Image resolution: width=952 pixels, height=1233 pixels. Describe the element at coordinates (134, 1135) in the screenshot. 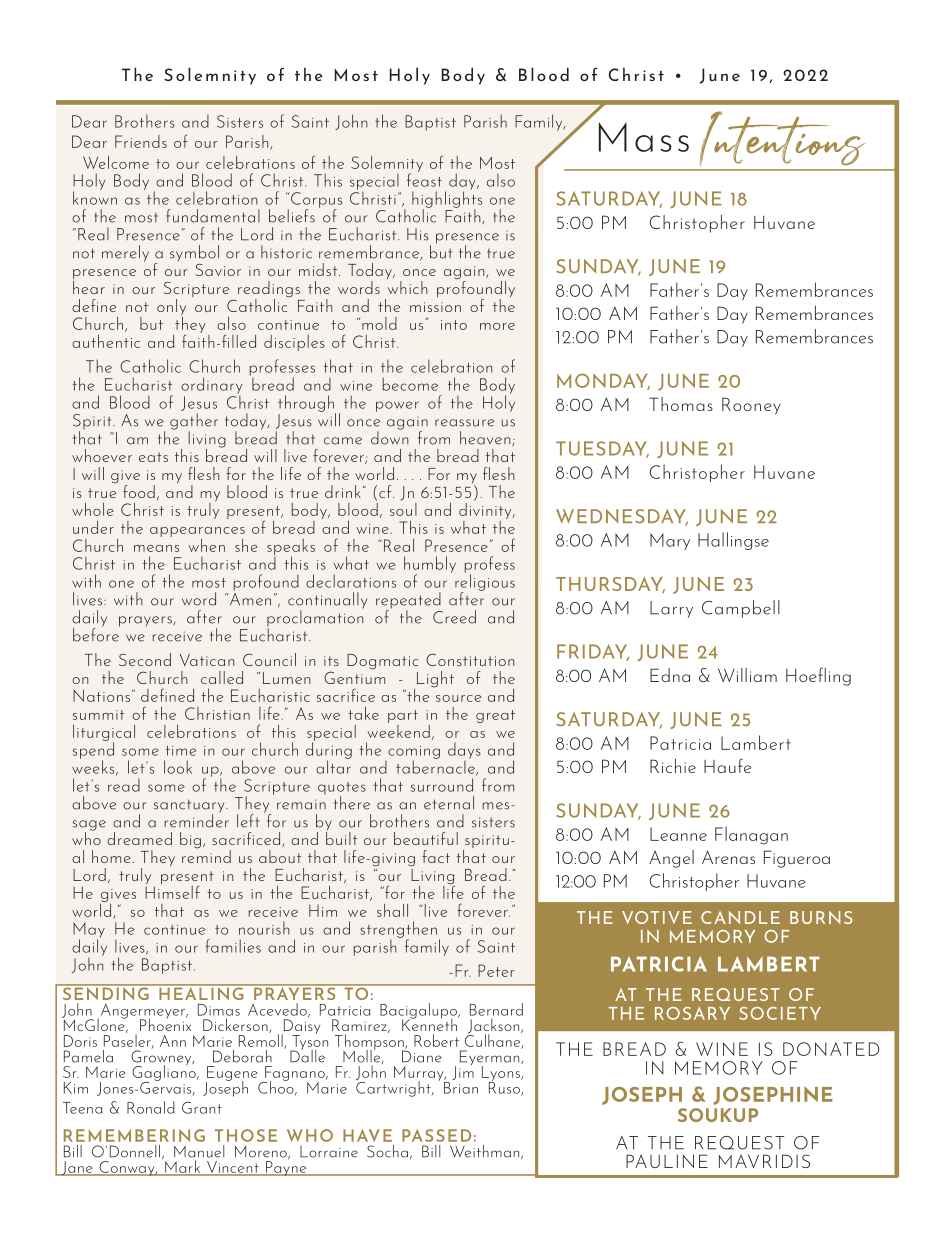

I see `REMEMBERING` at that location.
